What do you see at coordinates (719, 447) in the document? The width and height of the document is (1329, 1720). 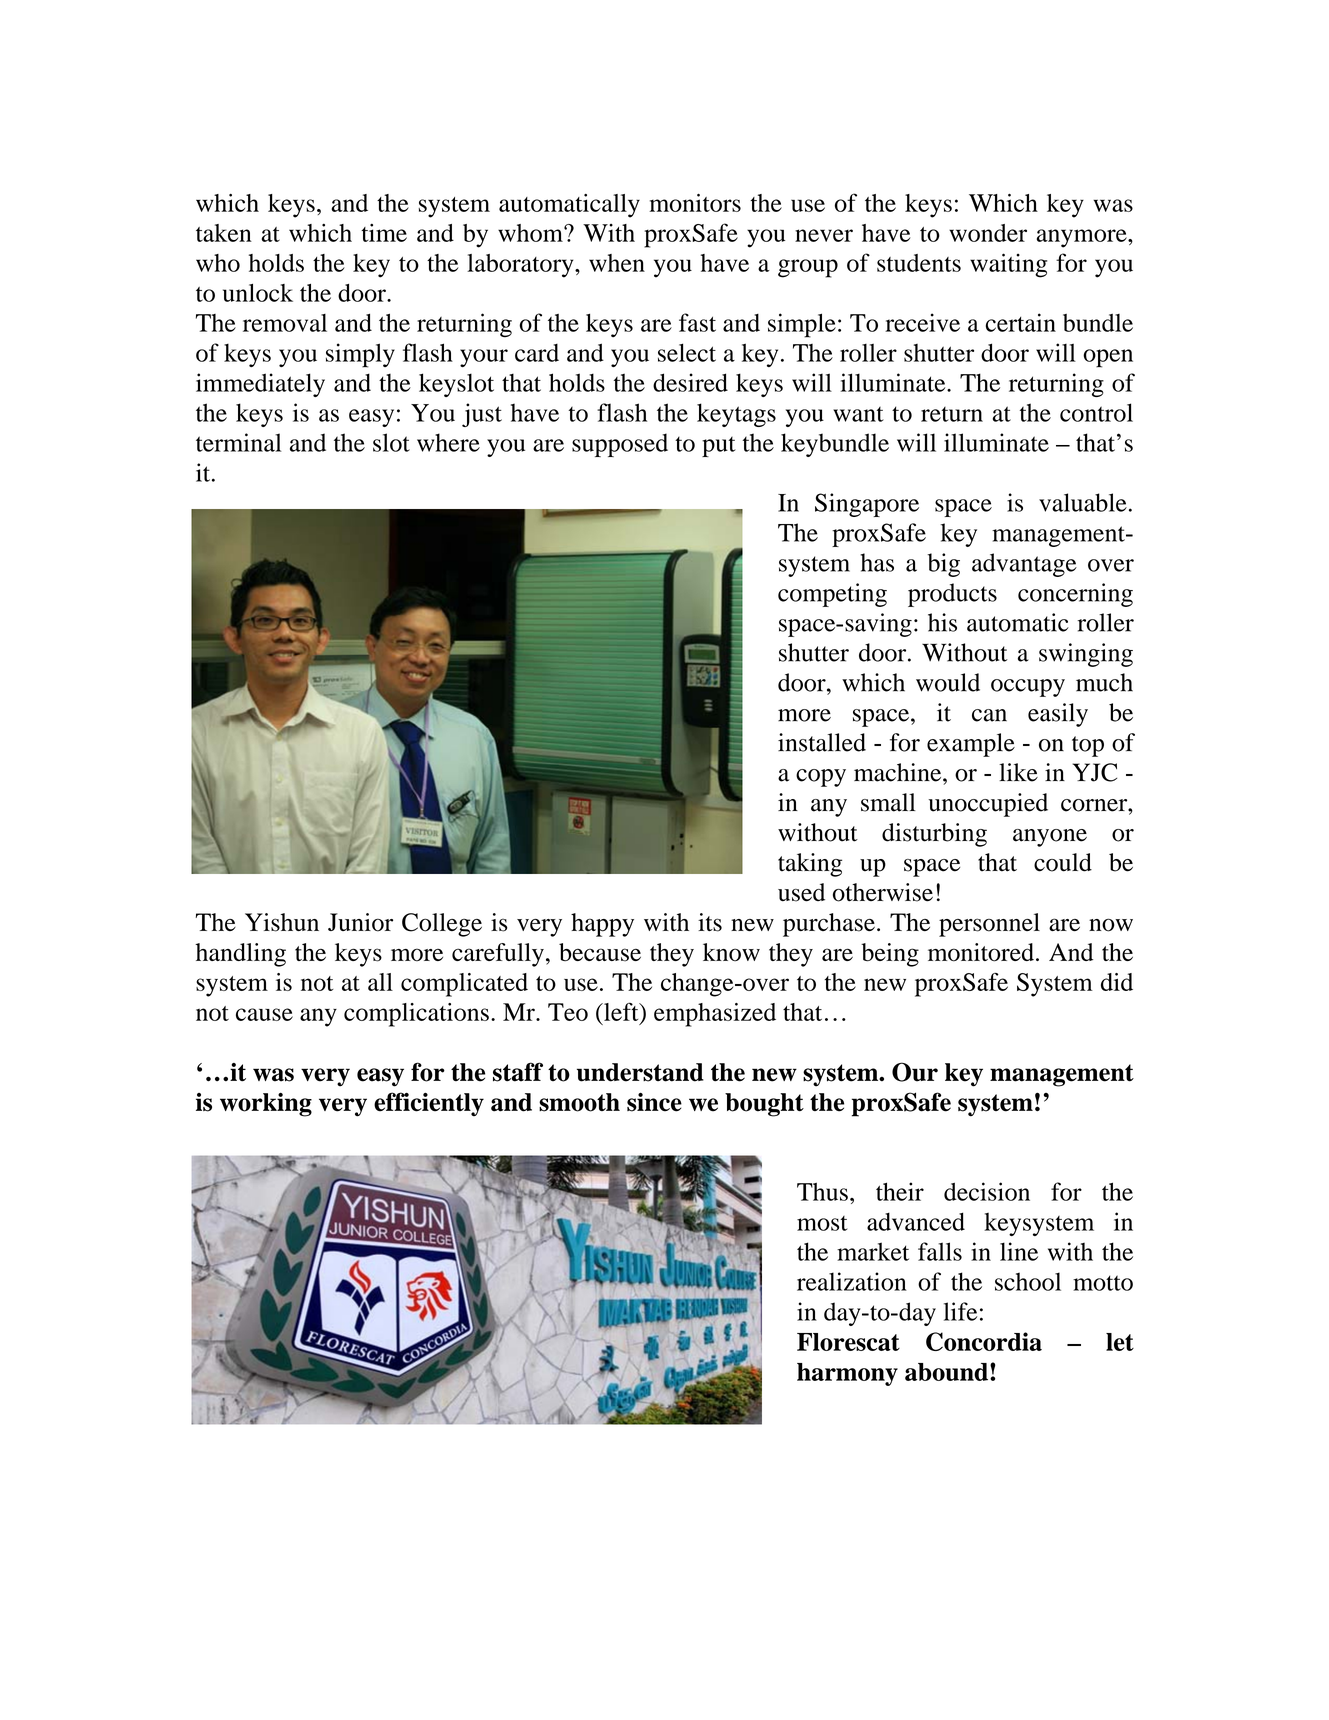 I see `put` at bounding box center [719, 447].
